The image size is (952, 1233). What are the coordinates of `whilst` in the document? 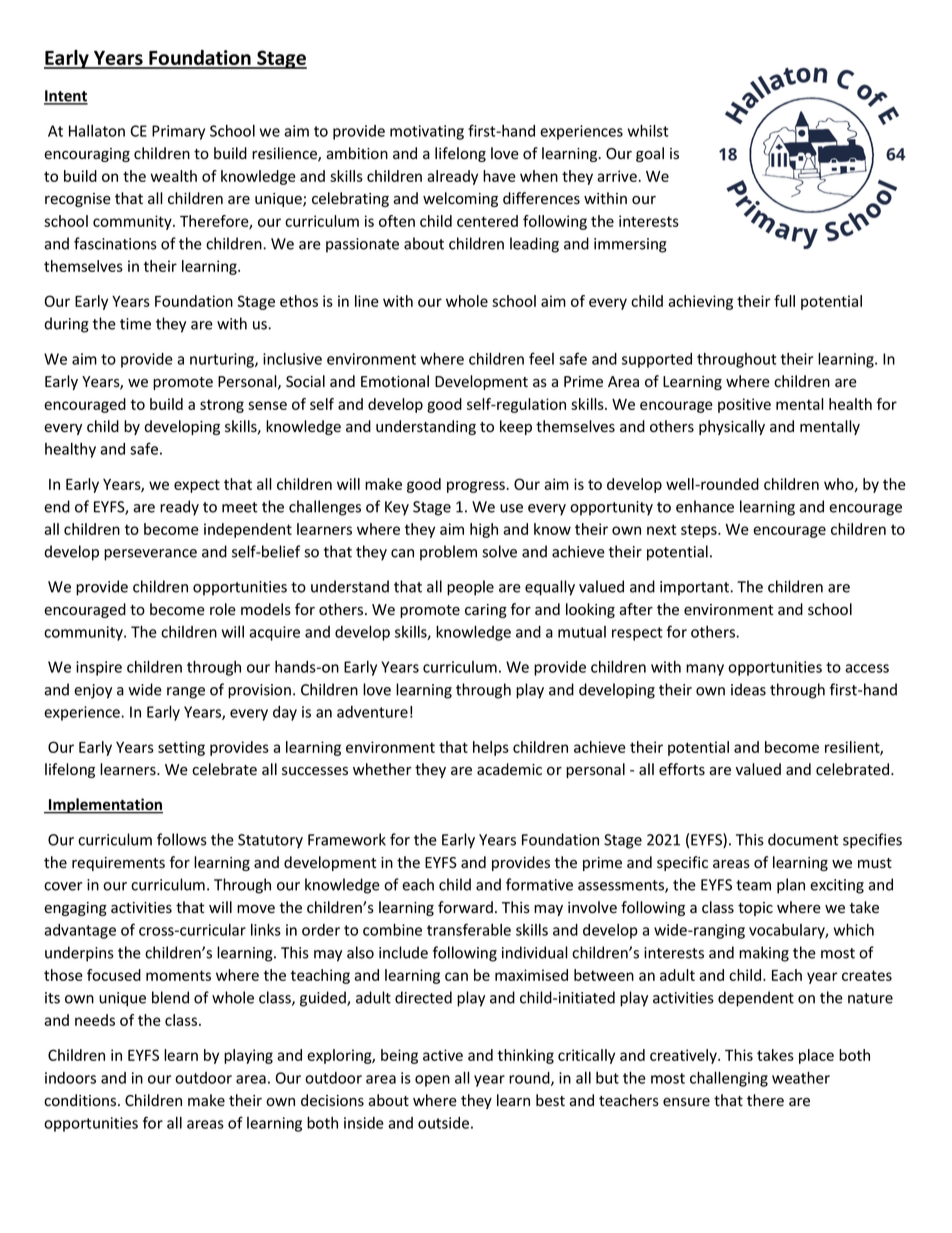 It's located at (648, 130).
